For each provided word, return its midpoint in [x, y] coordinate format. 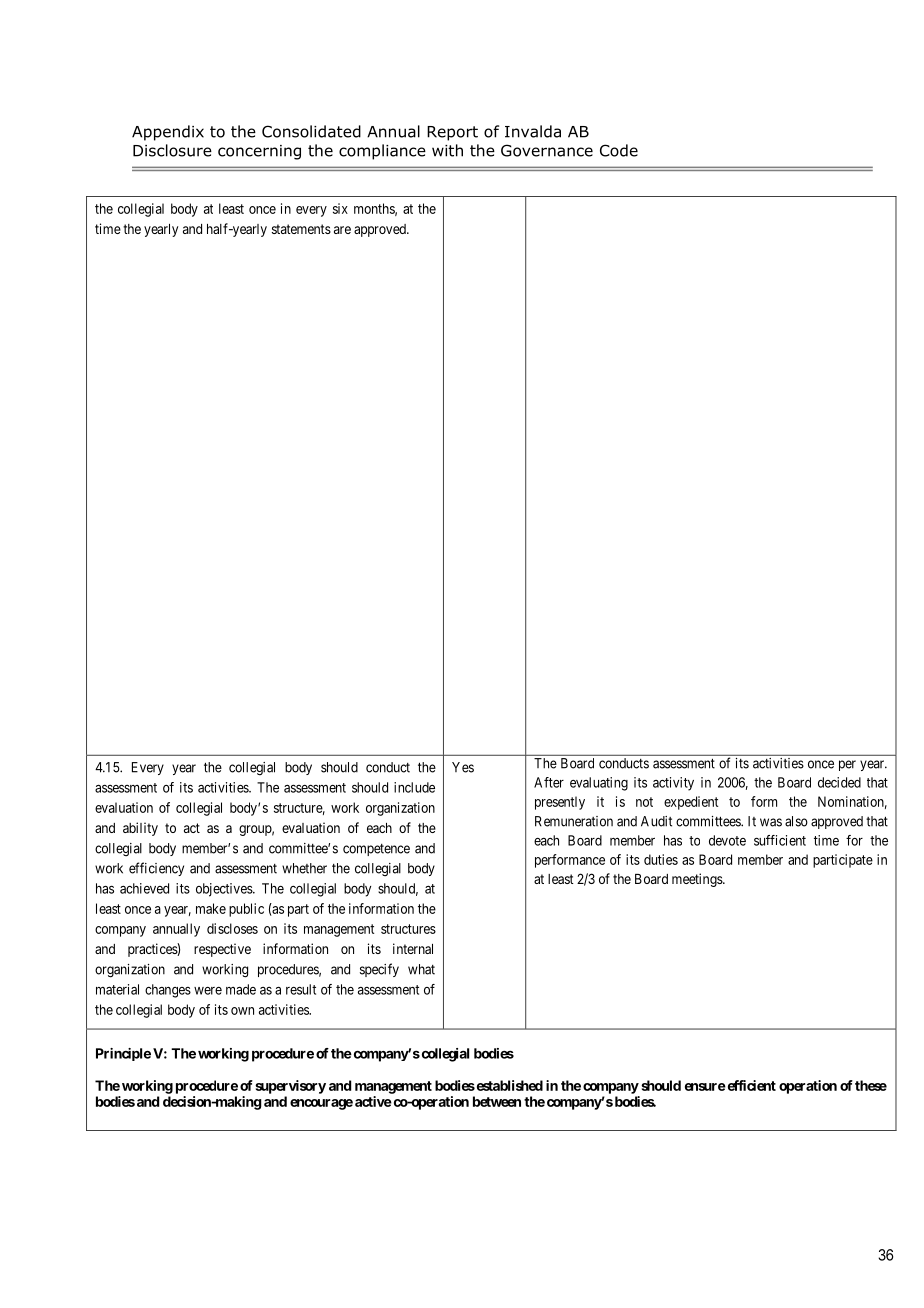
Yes [463, 767]
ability [140, 829]
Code [619, 150]
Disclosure [172, 150]
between [497, 1101]
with [447, 150]
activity [673, 784]
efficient [750, 1085]
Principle [123, 1054]
